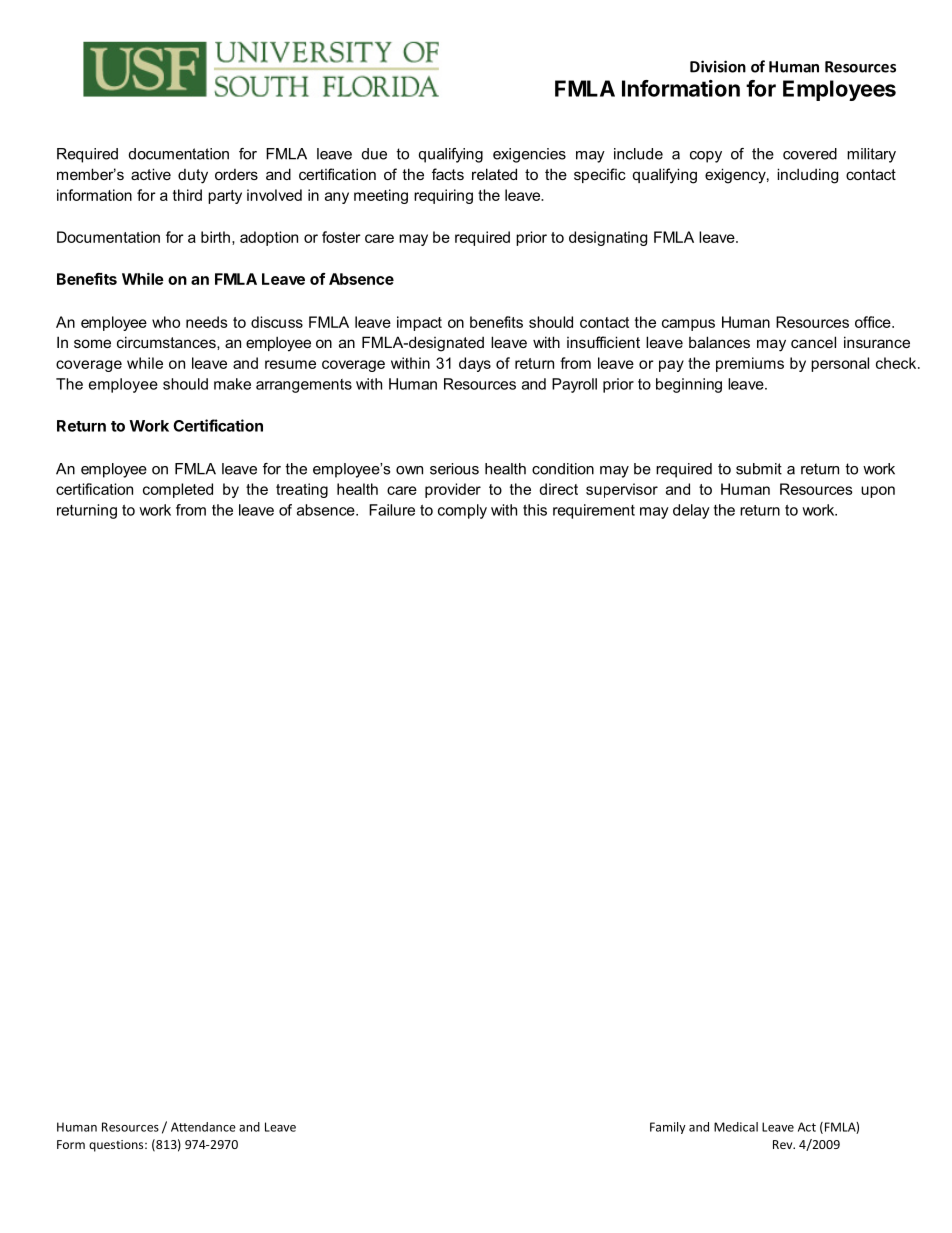 The width and height of the screenshot is (952, 1233). I want to click on treating, so click(302, 490).
